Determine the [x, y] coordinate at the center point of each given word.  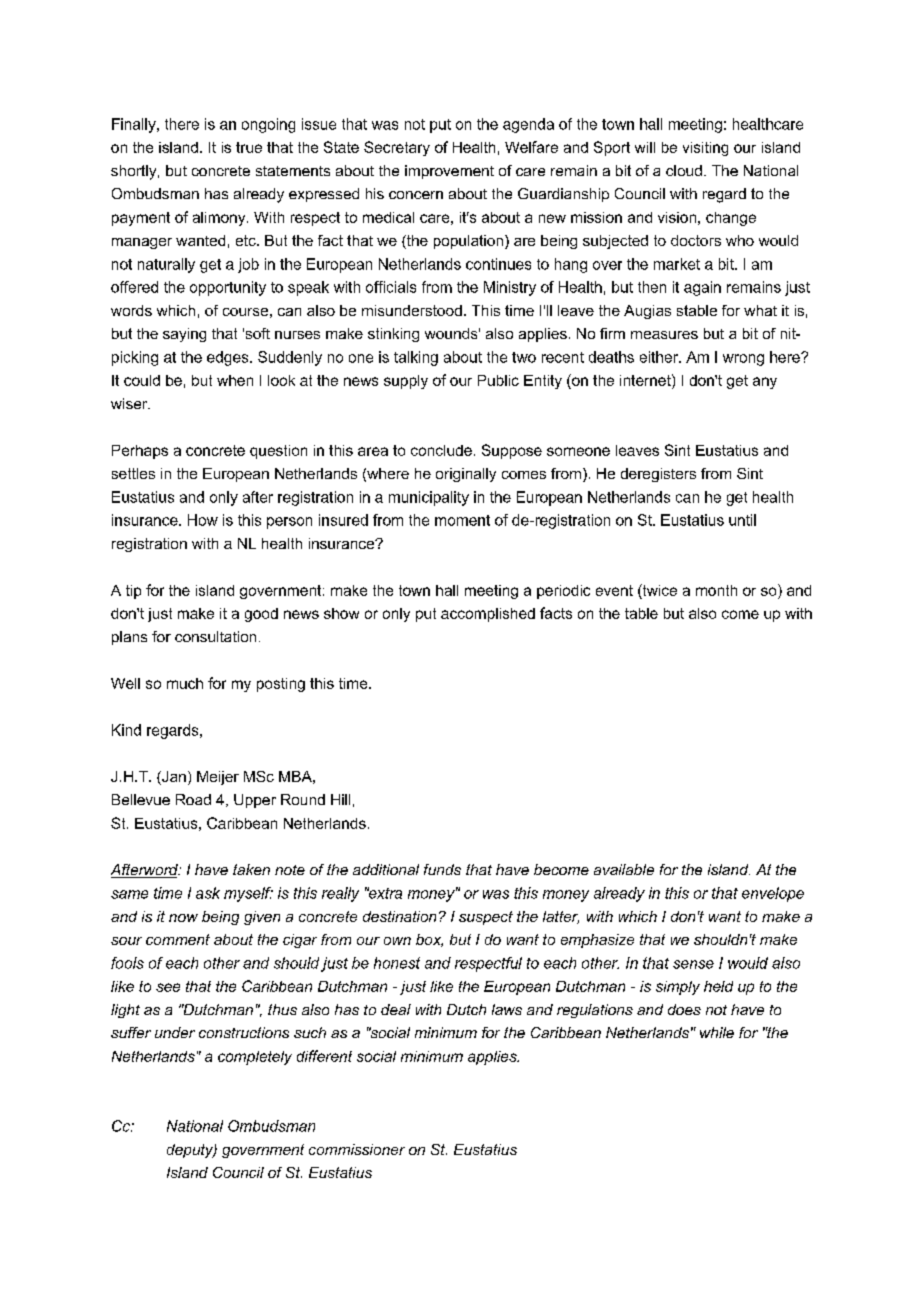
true [249, 147]
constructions [244, 1032]
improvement [449, 172]
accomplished [488, 615]
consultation [215, 636]
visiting [705, 149]
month [716, 590]
